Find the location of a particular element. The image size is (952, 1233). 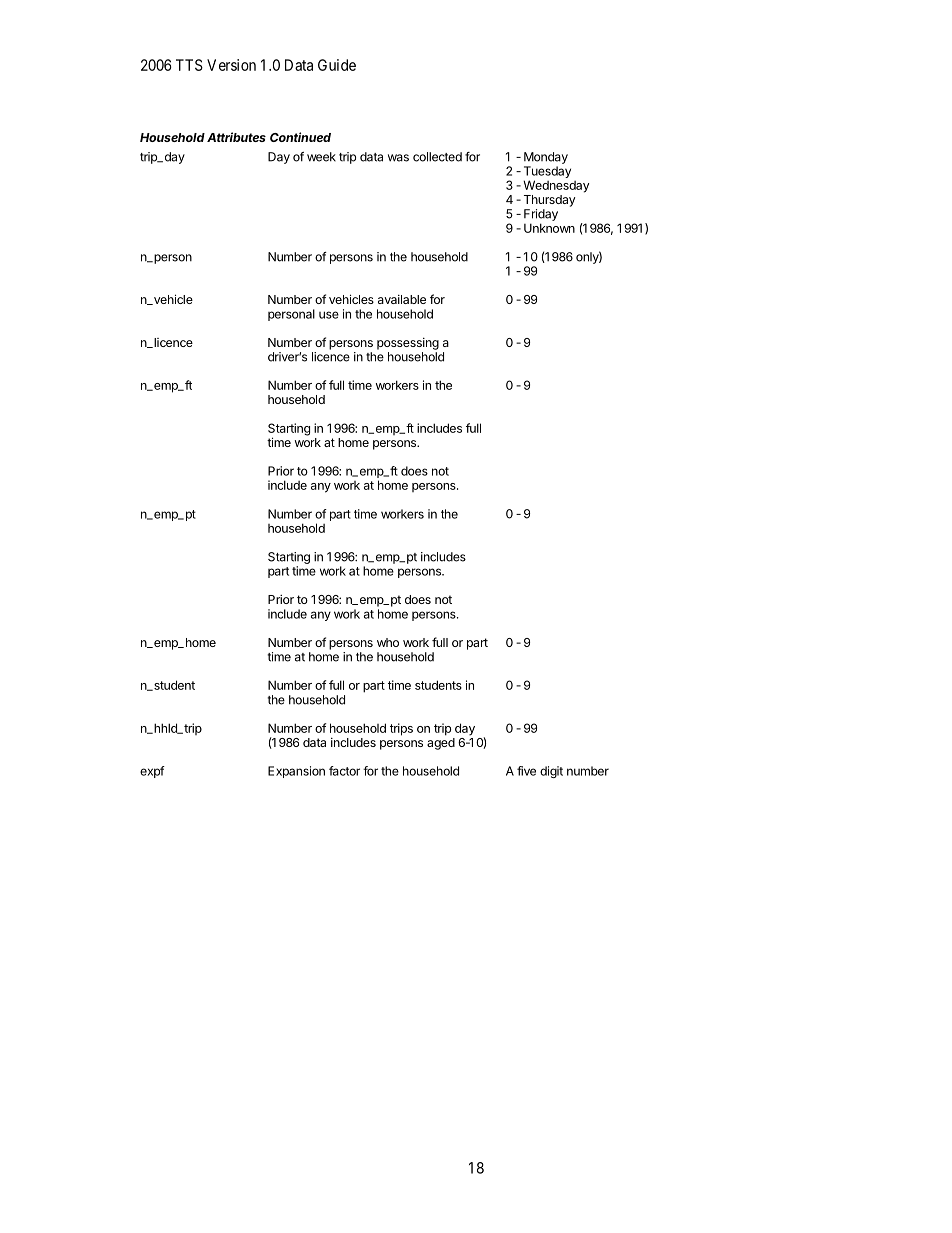

available is located at coordinates (402, 299).
